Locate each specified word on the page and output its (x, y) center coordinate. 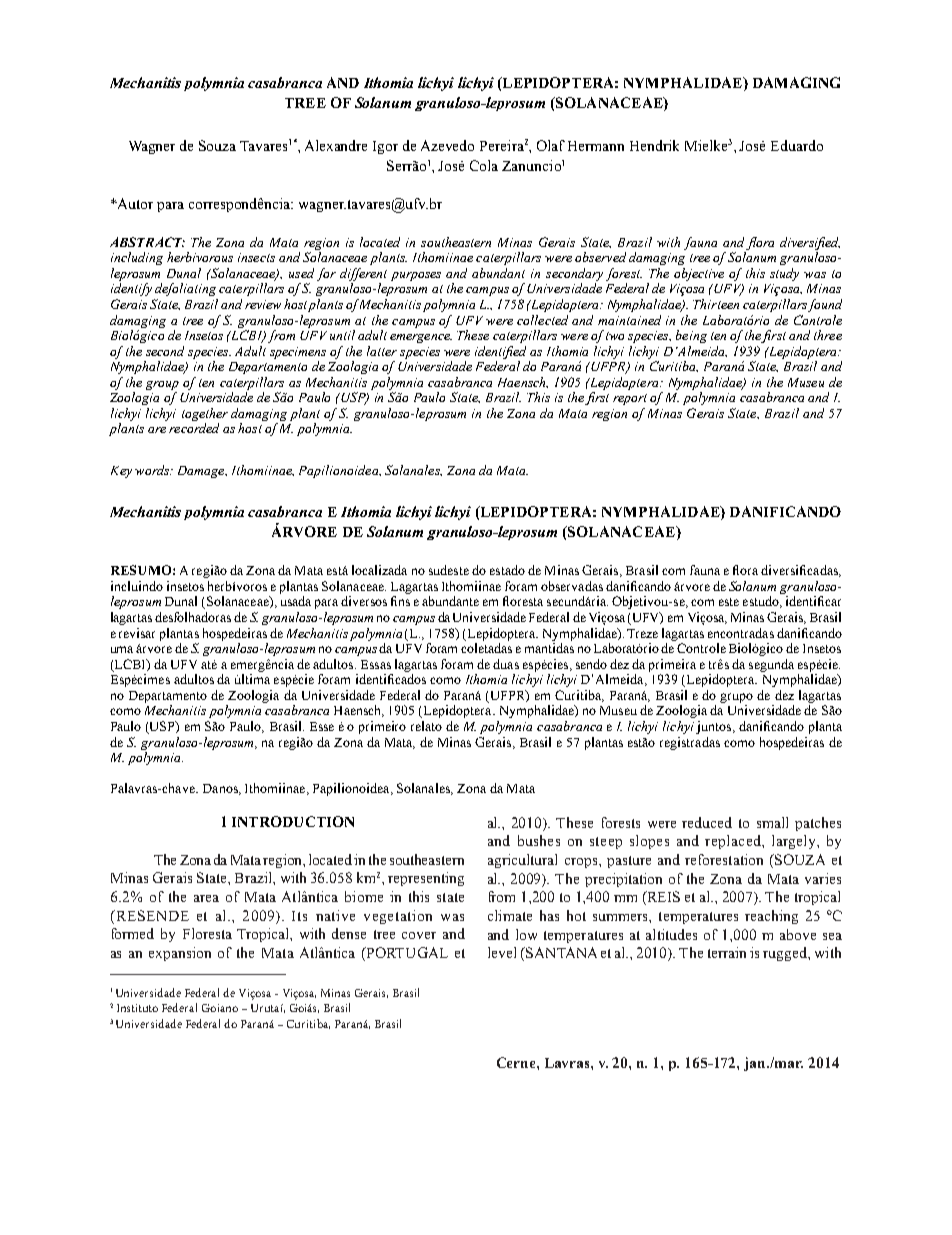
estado (507, 570)
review (263, 304)
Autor (134, 203)
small (772, 822)
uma (122, 649)
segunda (771, 665)
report (632, 399)
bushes (539, 840)
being (691, 336)
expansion (180, 954)
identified (500, 352)
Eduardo (797, 145)
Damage (202, 472)
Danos (221, 789)
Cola (484, 165)
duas (506, 664)
